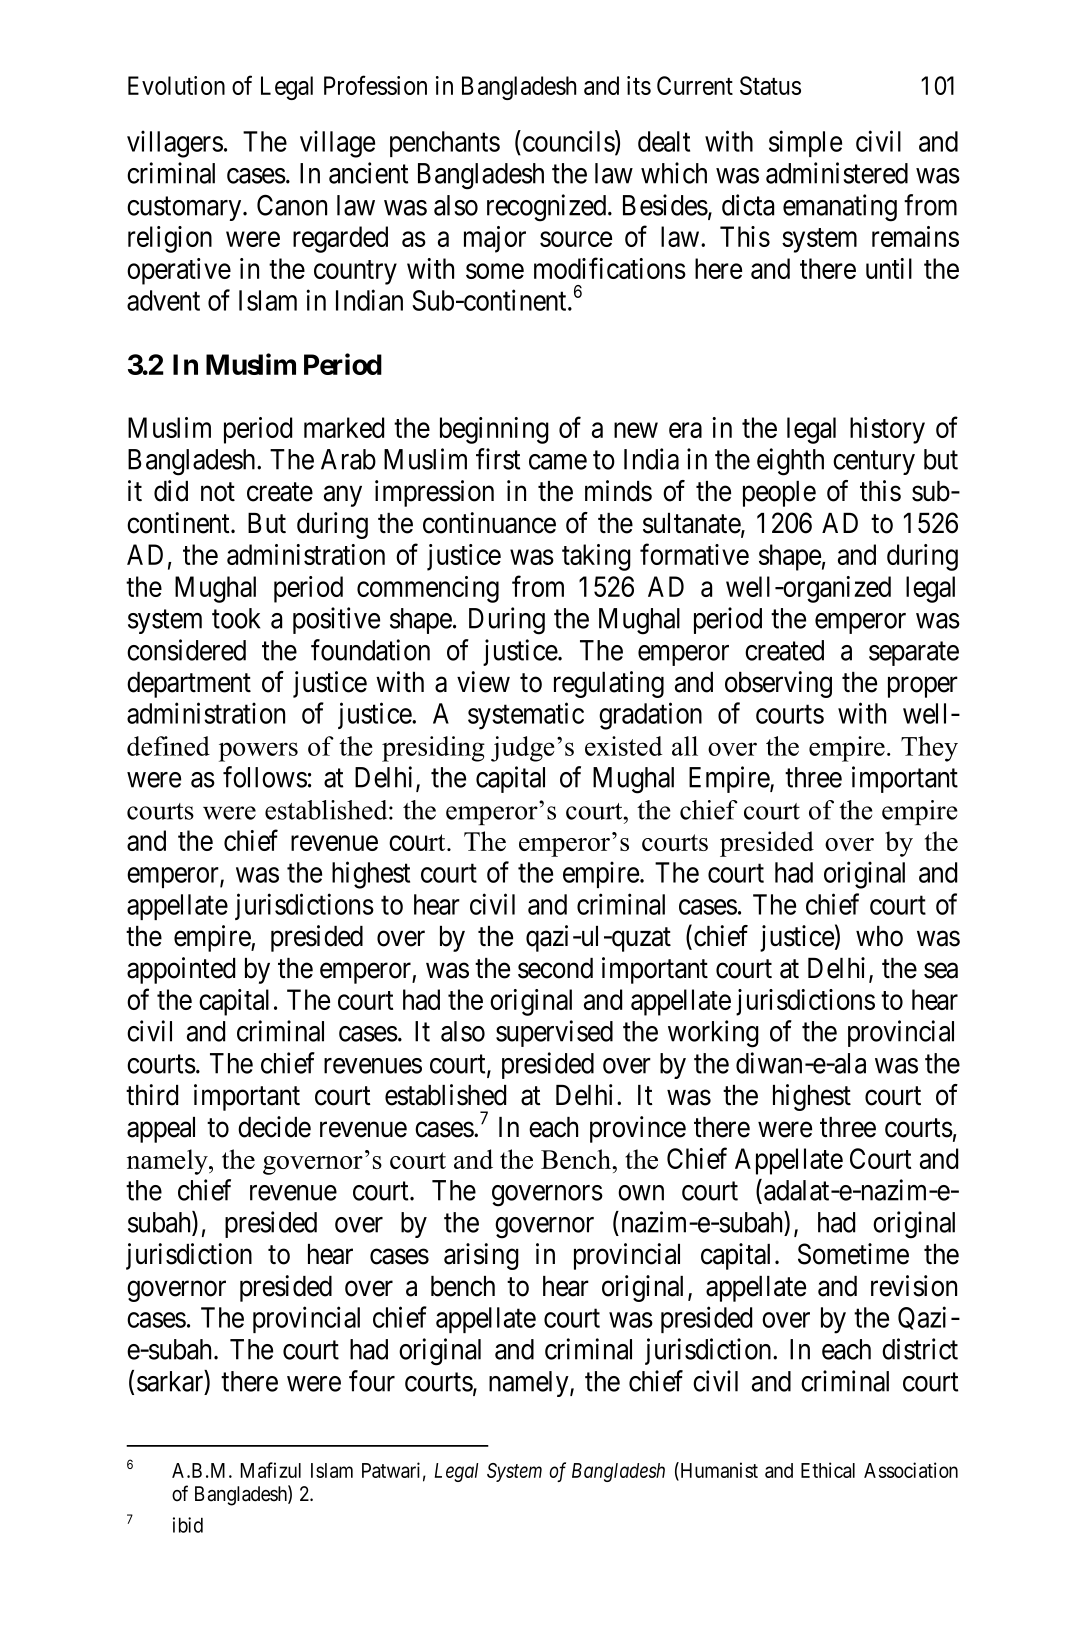 The image size is (1085, 1628). I want to click on Evolution, so click(176, 85).
